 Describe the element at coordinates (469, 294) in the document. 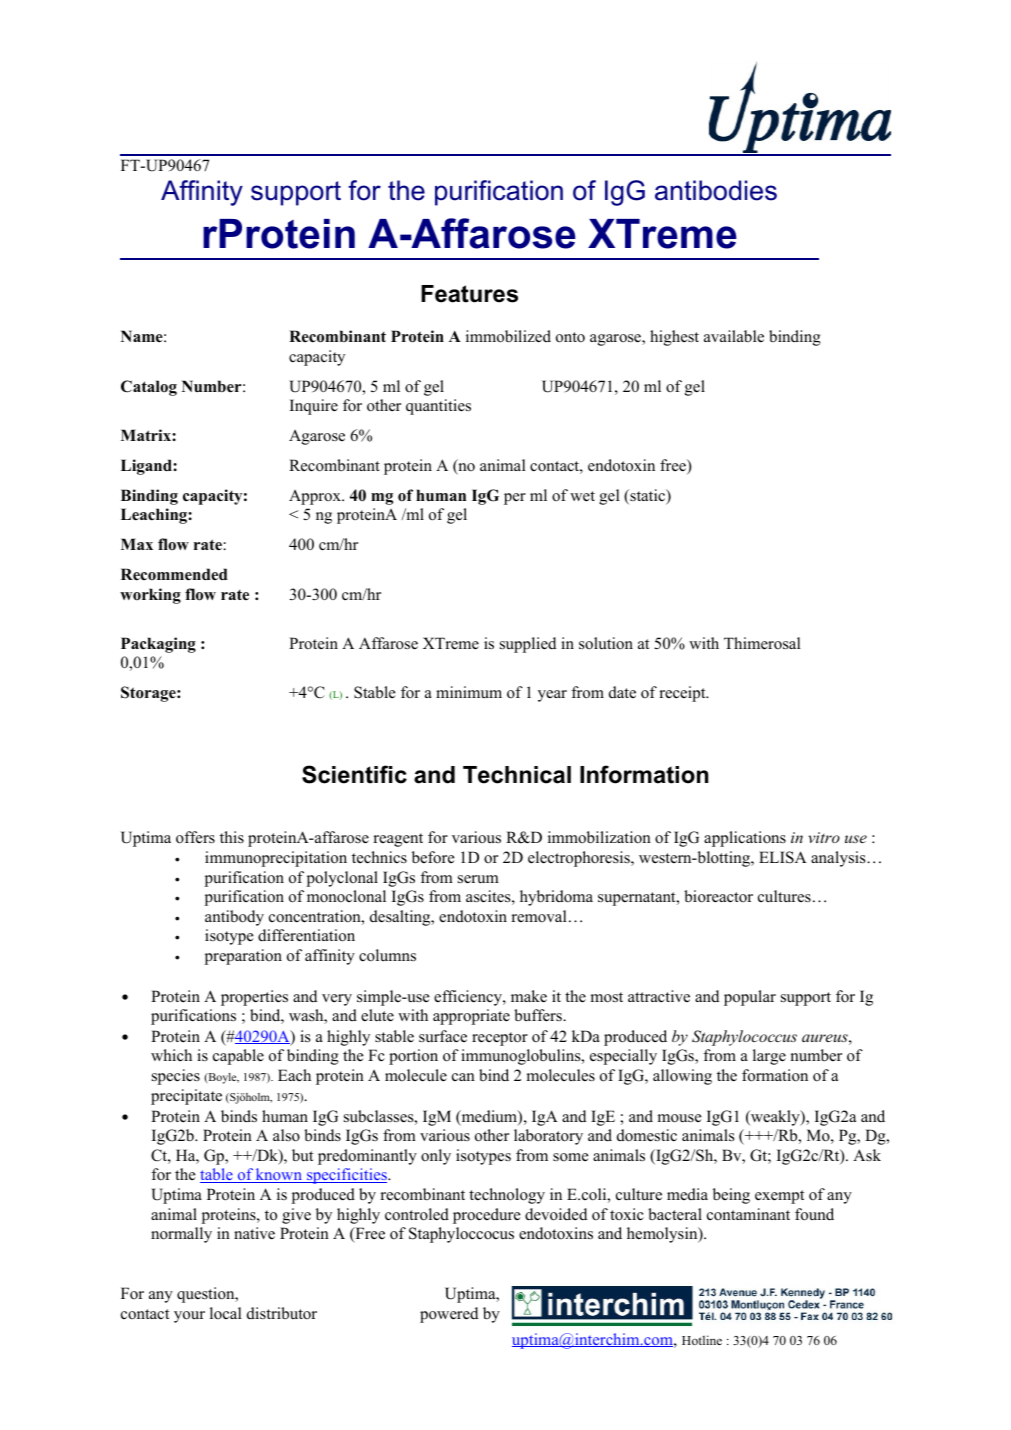

I see `Features` at that location.
